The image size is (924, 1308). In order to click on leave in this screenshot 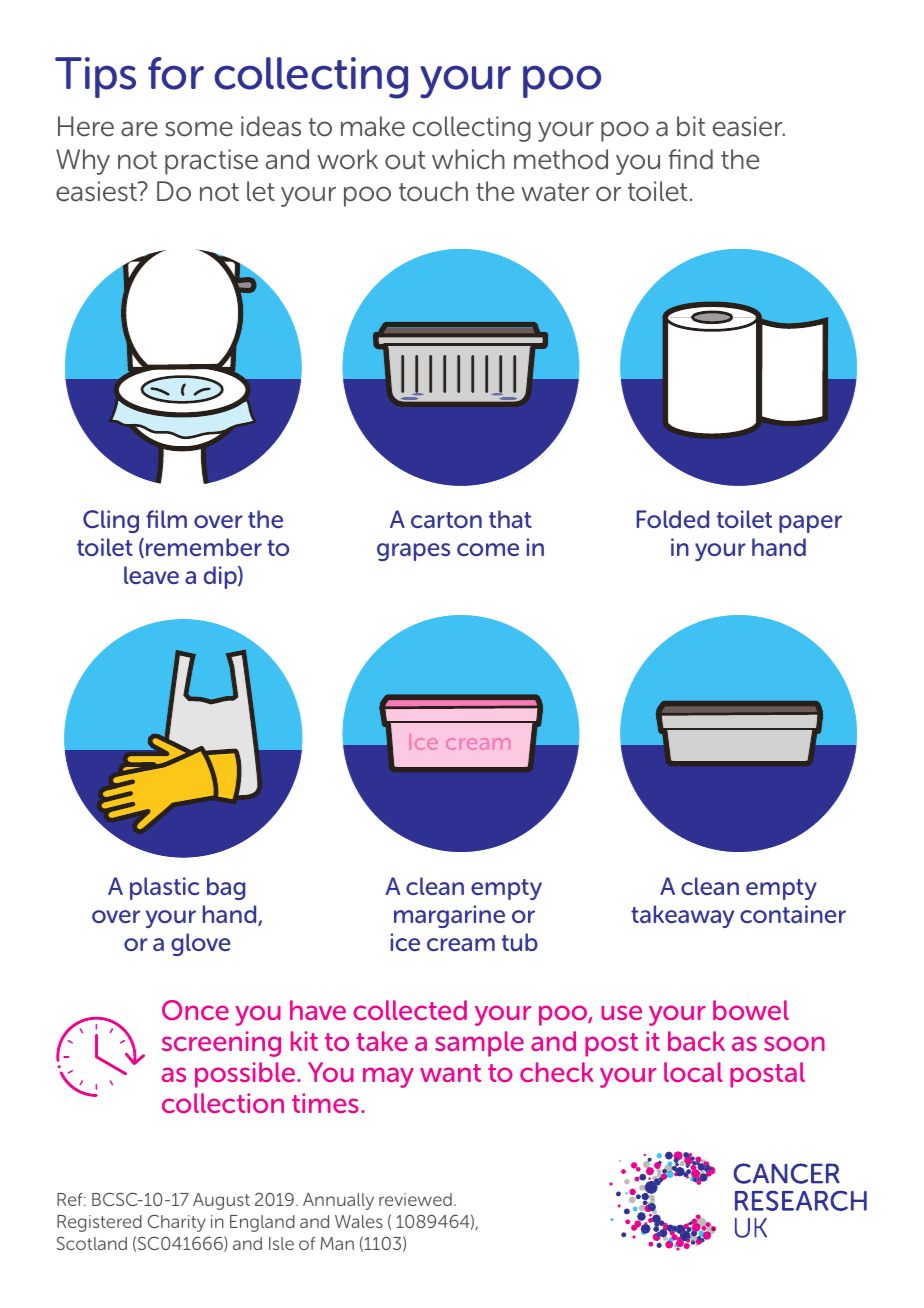, I will do `click(151, 575)`.
